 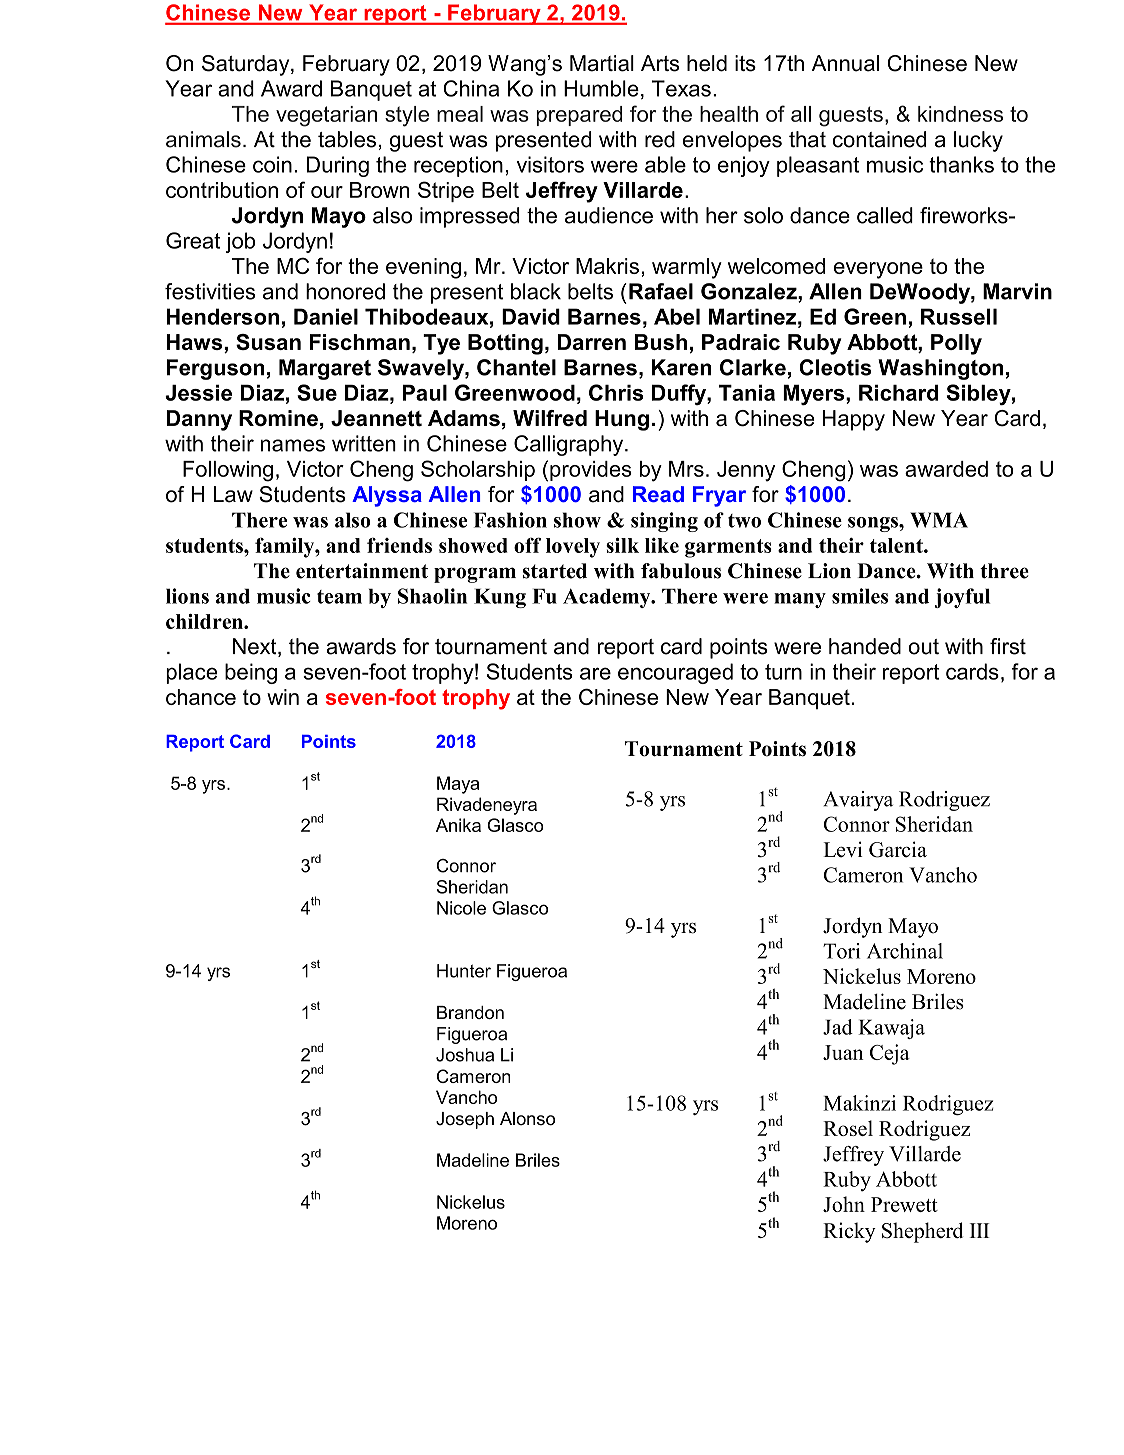 What do you see at coordinates (465, 1120) in the screenshot?
I see `Joseph` at bounding box center [465, 1120].
